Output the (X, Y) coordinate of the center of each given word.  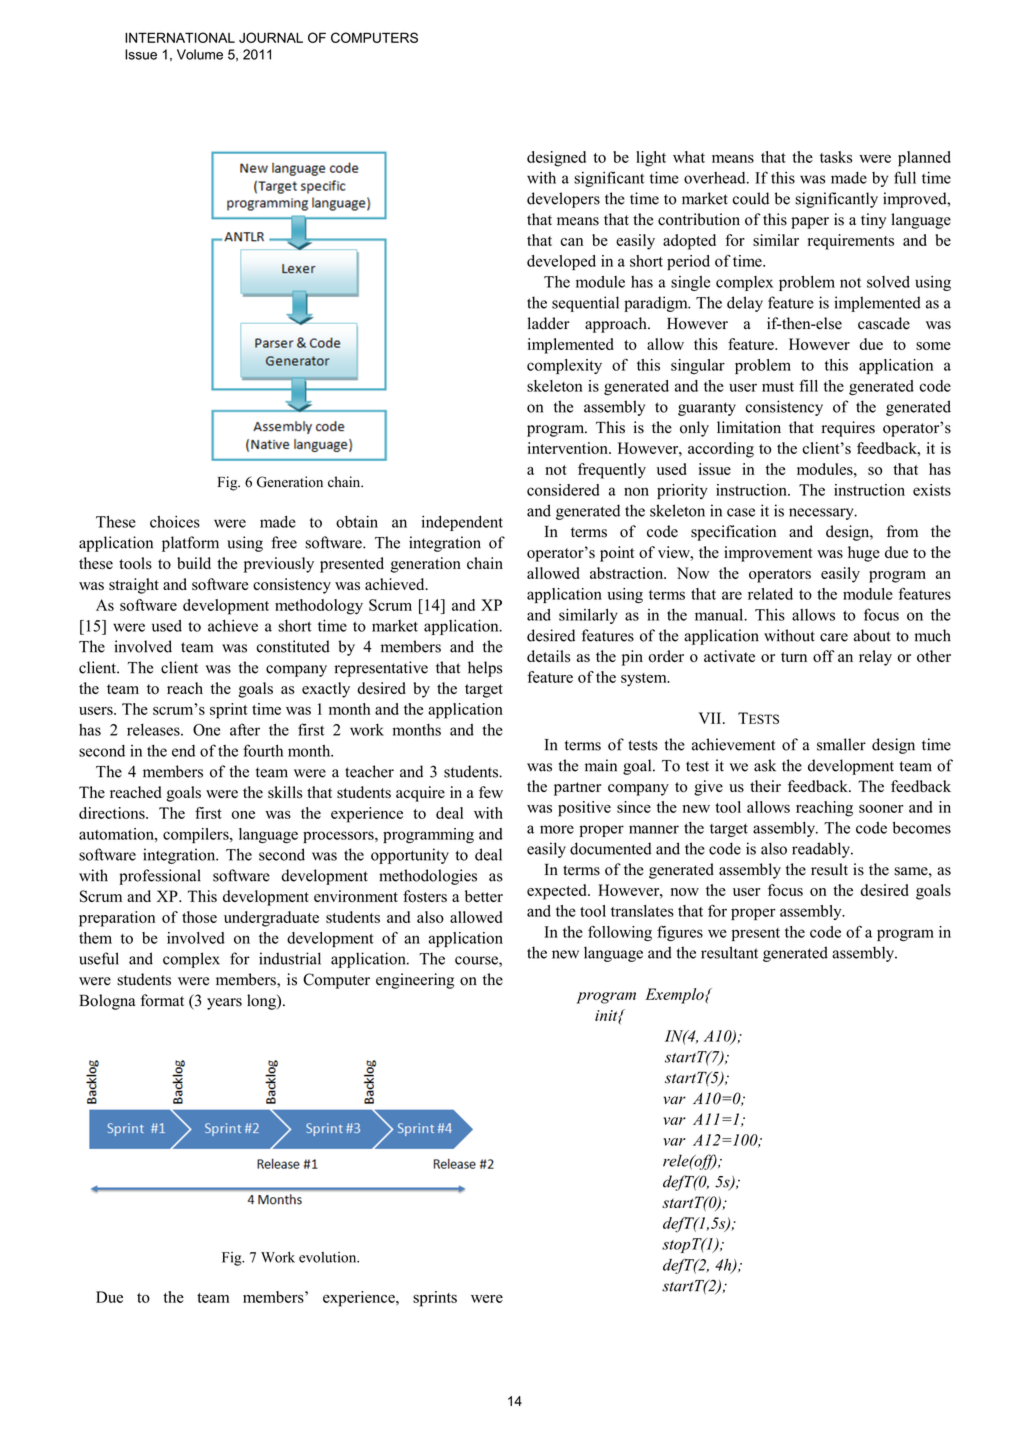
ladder (549, 323)
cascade (884, 323)
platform (190, 544)
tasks (836, 157)
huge (864, 554)
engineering (415, 981)
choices (175, 521)
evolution (329, 1257)
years (224, 1004)
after (245, 729)
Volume (200, 54)
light (651, 159)
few (491, 792)
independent (462, 523)
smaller (841, 744)
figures (680, 933)
